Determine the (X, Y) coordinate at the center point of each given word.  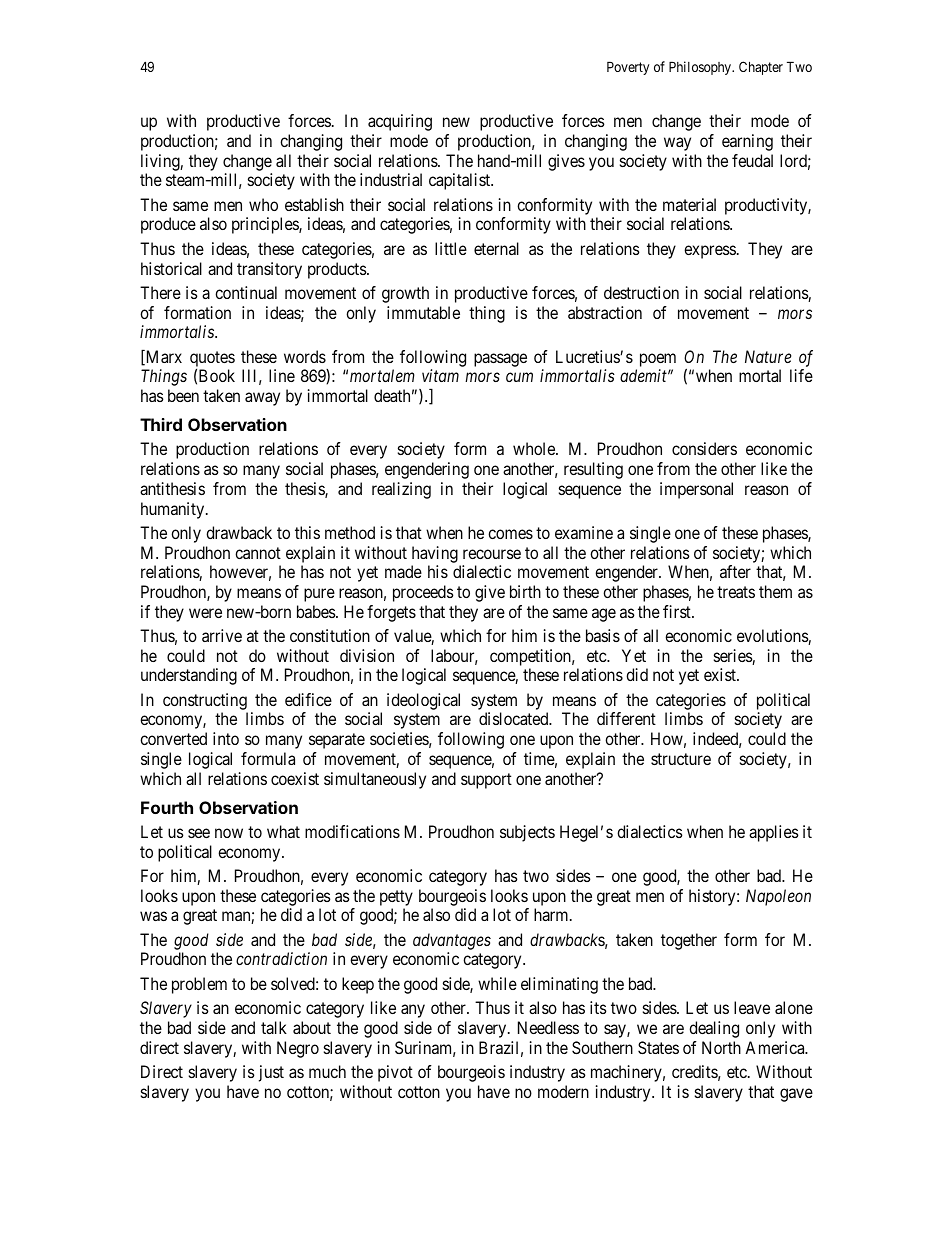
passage (500, 360)
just (271, 1073)
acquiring (400, 122)
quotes (212, 360)
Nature (768, 356)
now (229, 833)
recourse (492, 554)
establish (314, 204)
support (486, 781)
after (735, 571)
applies (774, 833)
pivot (395, 1073)
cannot (258, 553)
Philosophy (701, 68)
